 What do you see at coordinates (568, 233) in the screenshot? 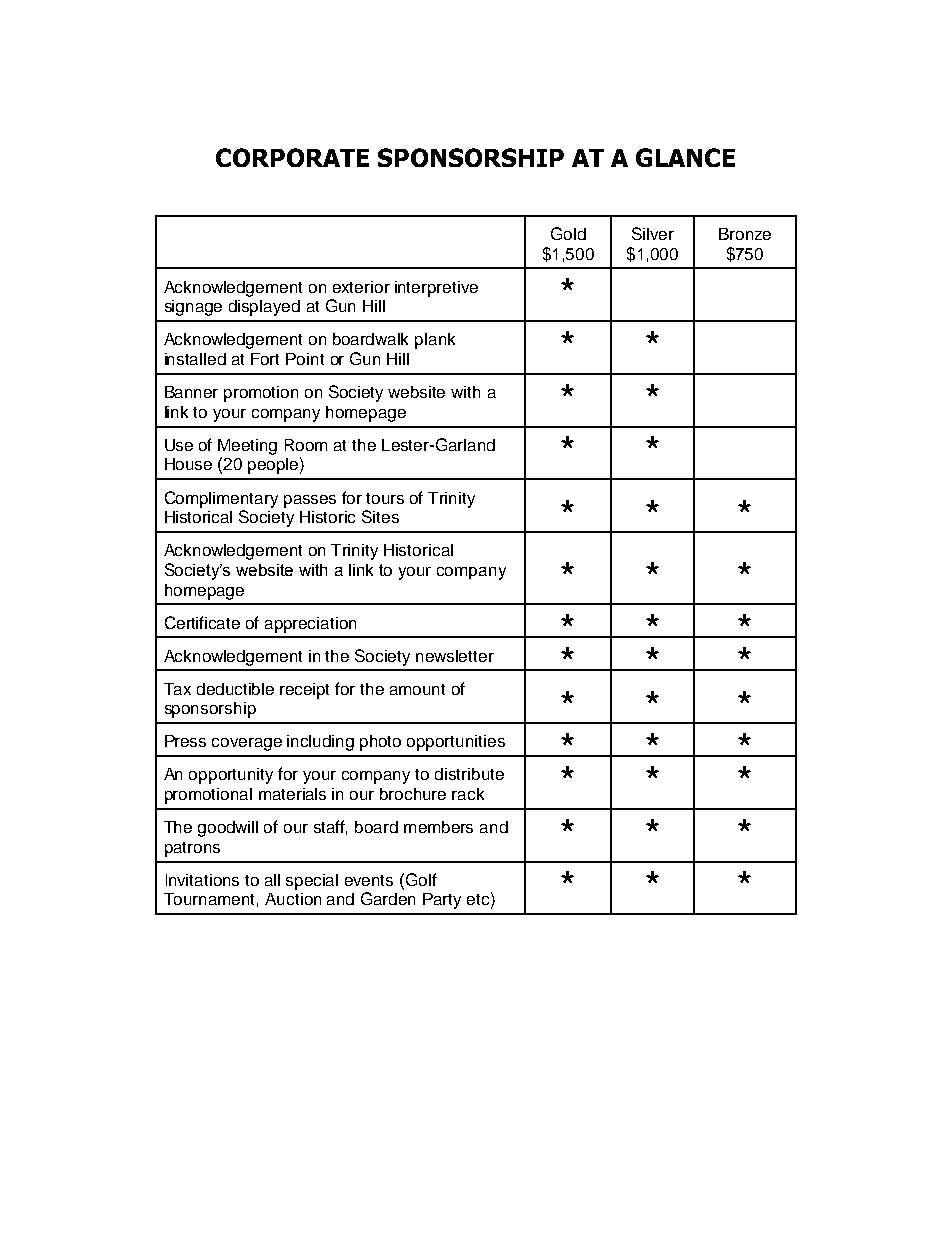
I see `Gold` at bounding box center [568, 233].
